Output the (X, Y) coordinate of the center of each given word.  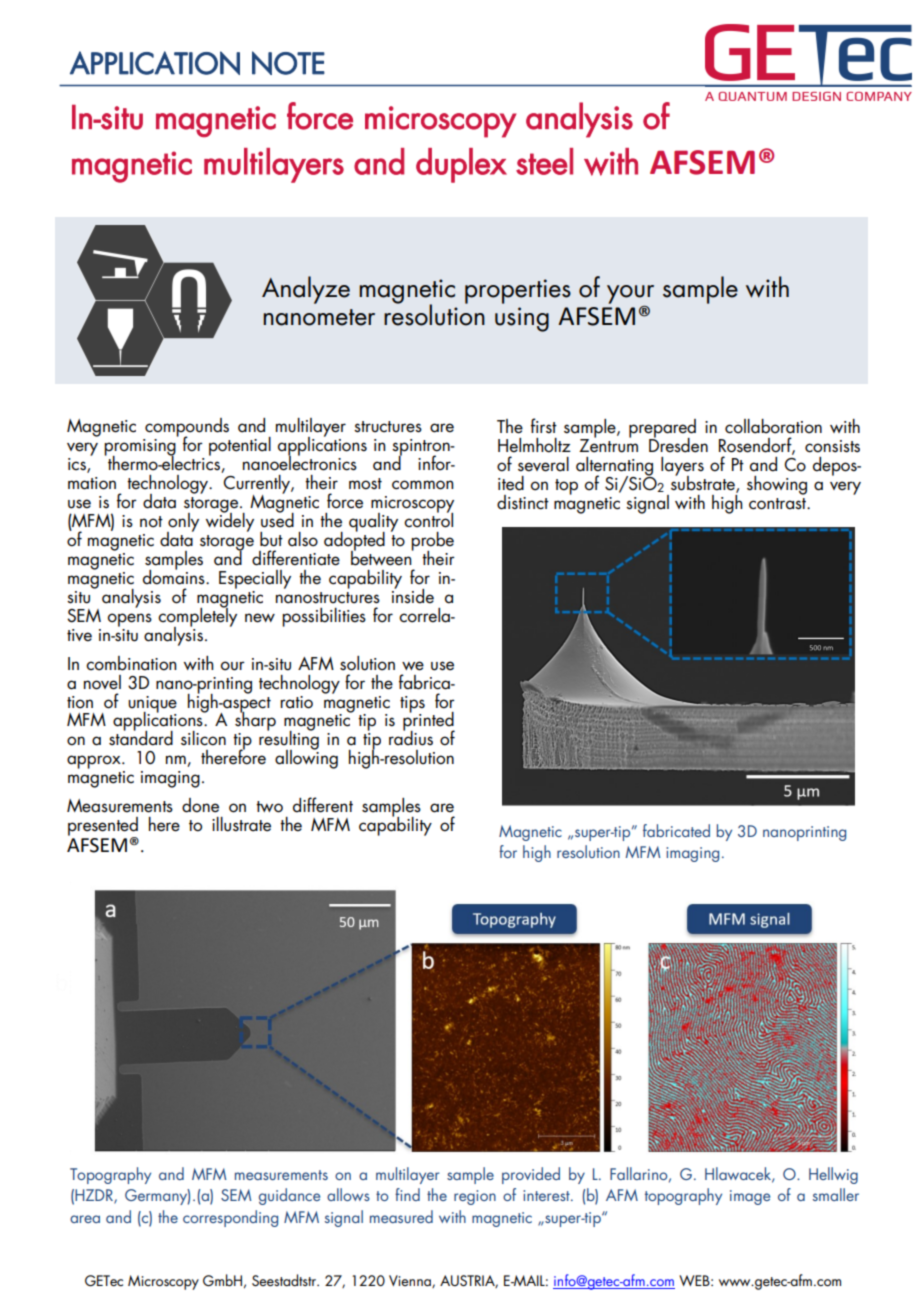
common (423, 485)
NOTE (288, 63)
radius (411, 737)
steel (544, 161)
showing (777, 485)
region (475, 1197)
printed (429, 721)
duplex (461, 165)
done (200, 805)
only (183, 523)
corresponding (230, 1218)
